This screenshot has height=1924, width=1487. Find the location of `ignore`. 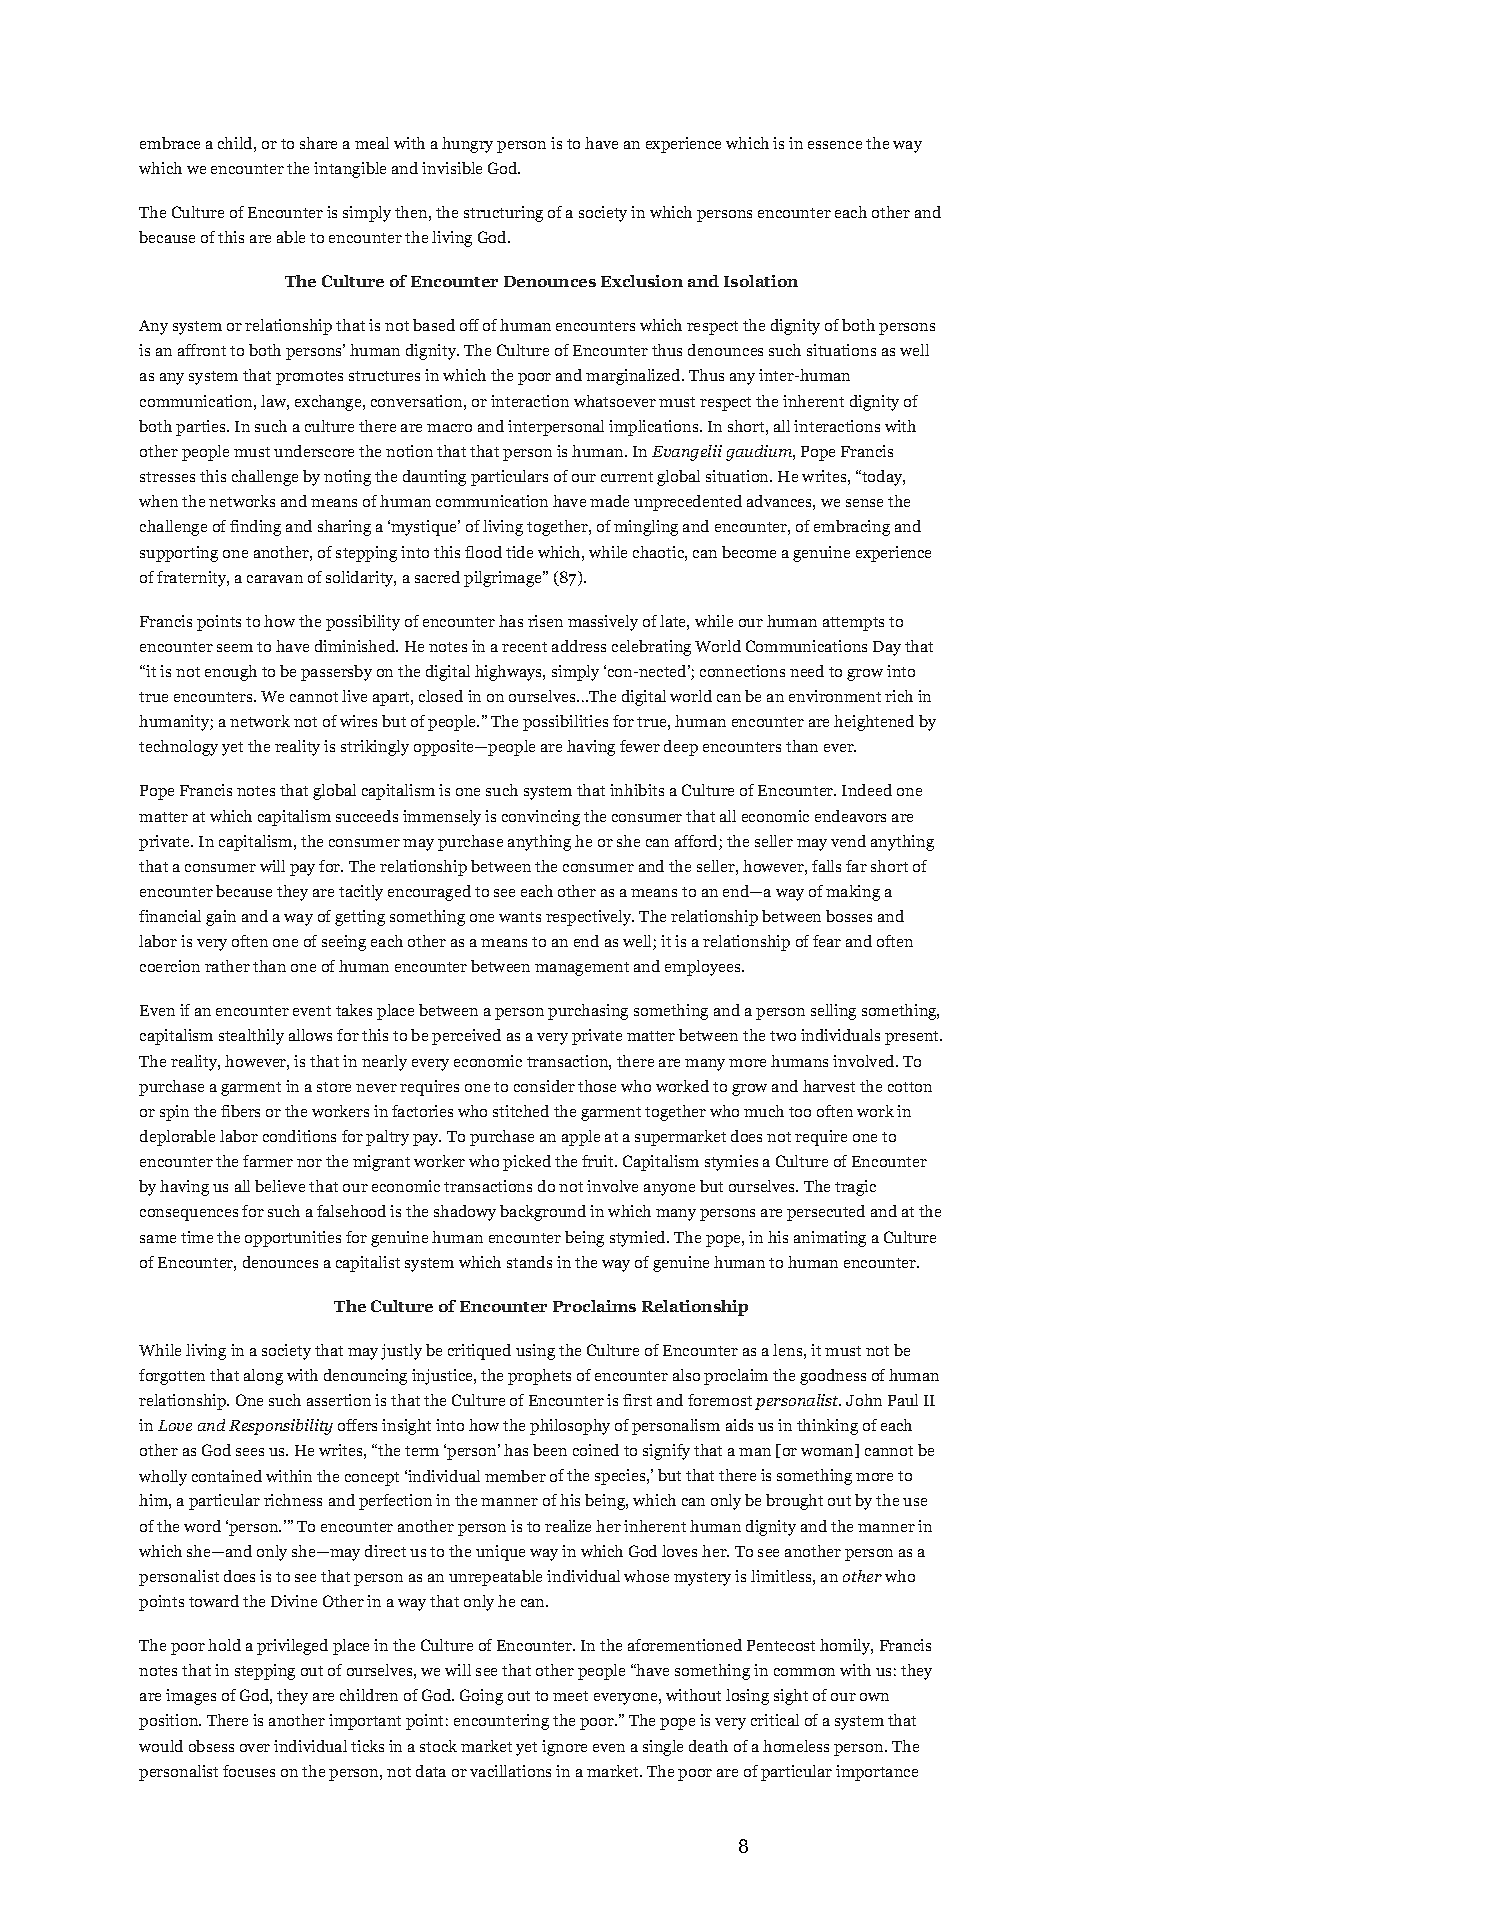

ignore is located at coordinates (564, 1748).
